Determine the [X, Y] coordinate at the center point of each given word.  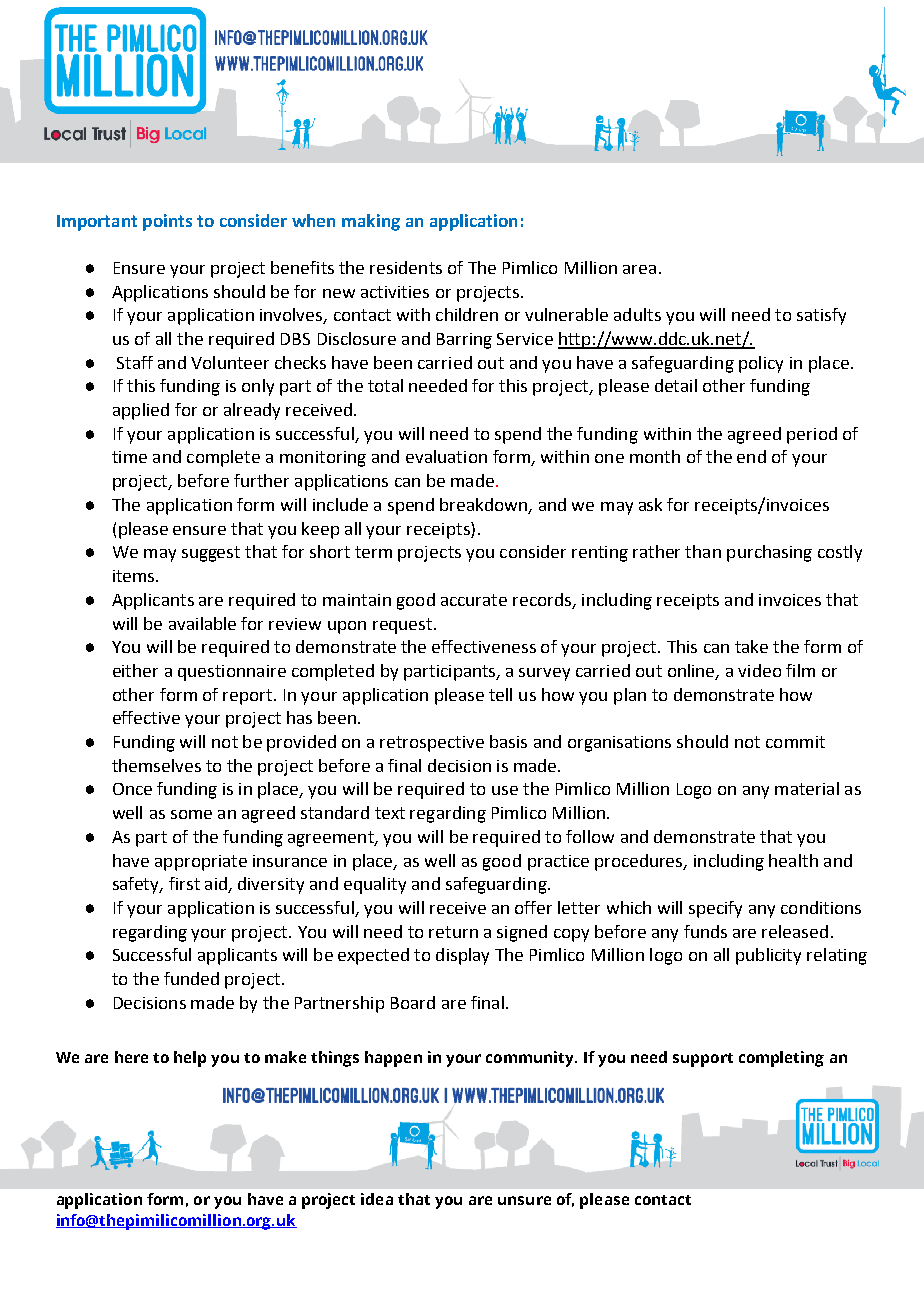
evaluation [446, 456]
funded [191, 978]
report [249, 697]
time [129, 457]
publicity [768, 956]
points [167, 222]
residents [406, 267]
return [453, 932]
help [190, 1059]
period [812, 435]
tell [500, 694]
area [639, 269]
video [759, 670]
